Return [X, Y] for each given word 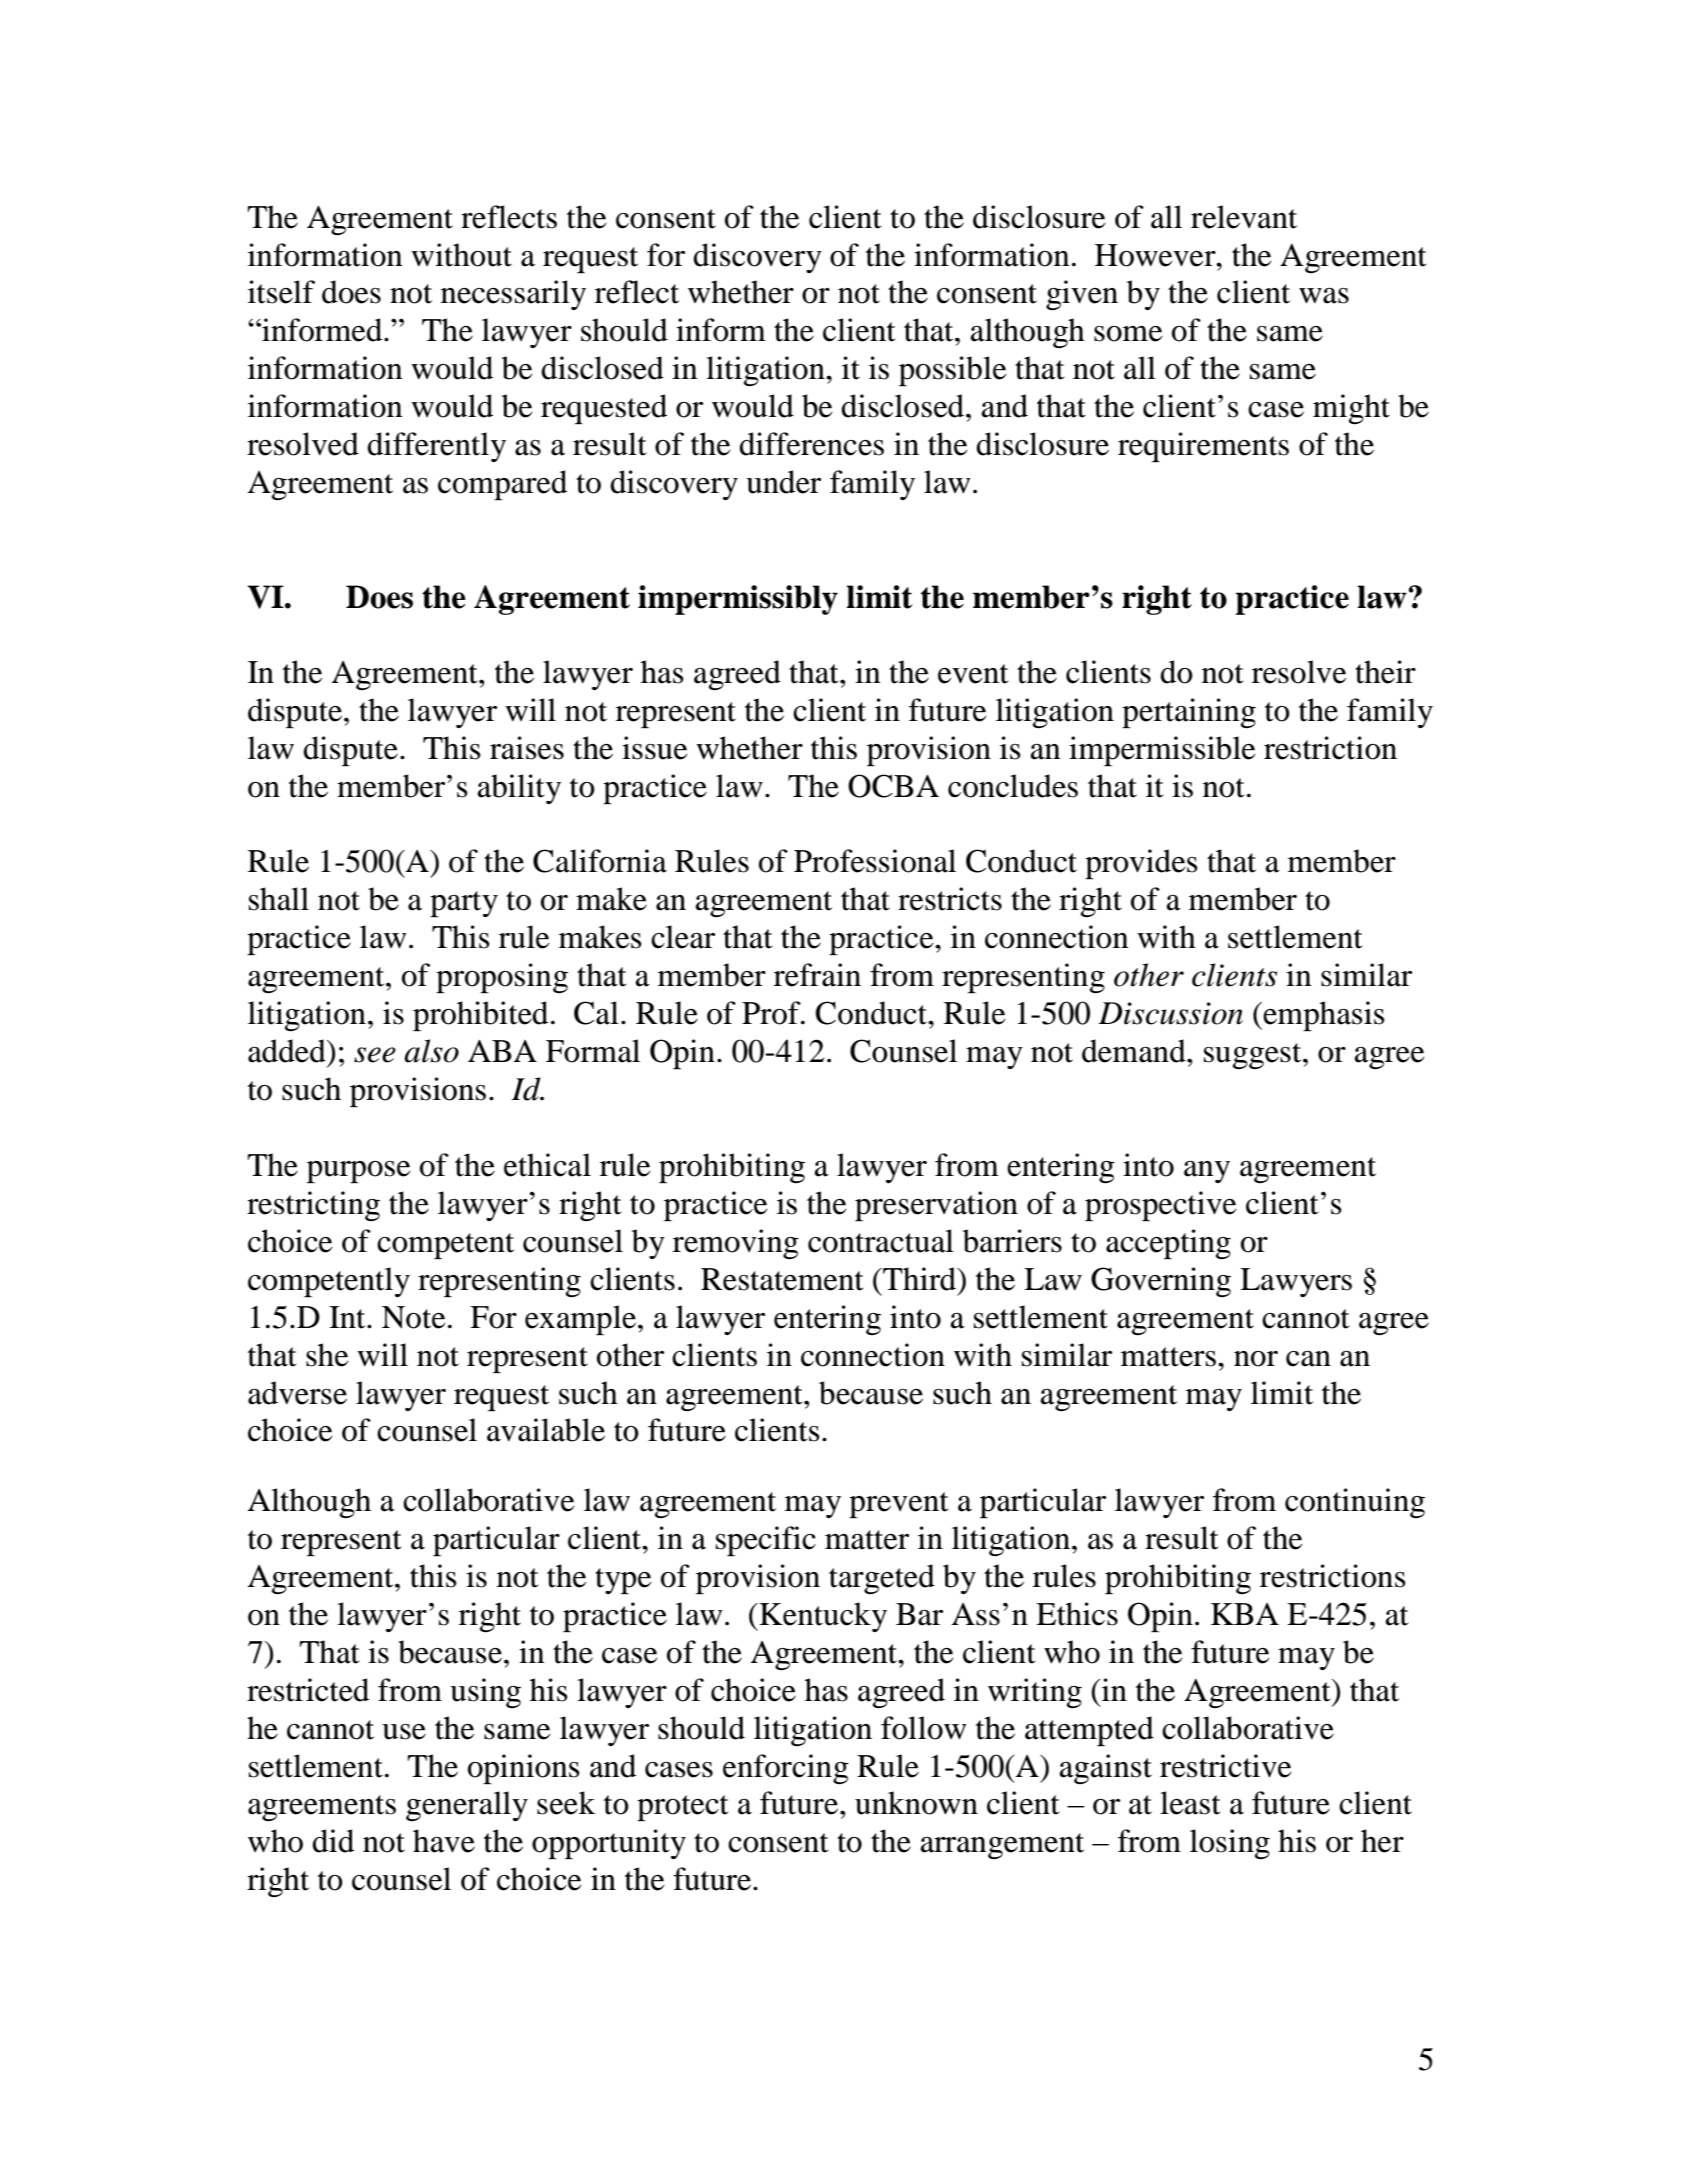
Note [413, 1317]
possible [952, 371]
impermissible [1162, 751]
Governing [1161, 1282]
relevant [1244, 217]
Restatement [782, 1279]
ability [519, 789]
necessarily [513, 295]
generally [467, 1806]
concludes [1013, 786]
